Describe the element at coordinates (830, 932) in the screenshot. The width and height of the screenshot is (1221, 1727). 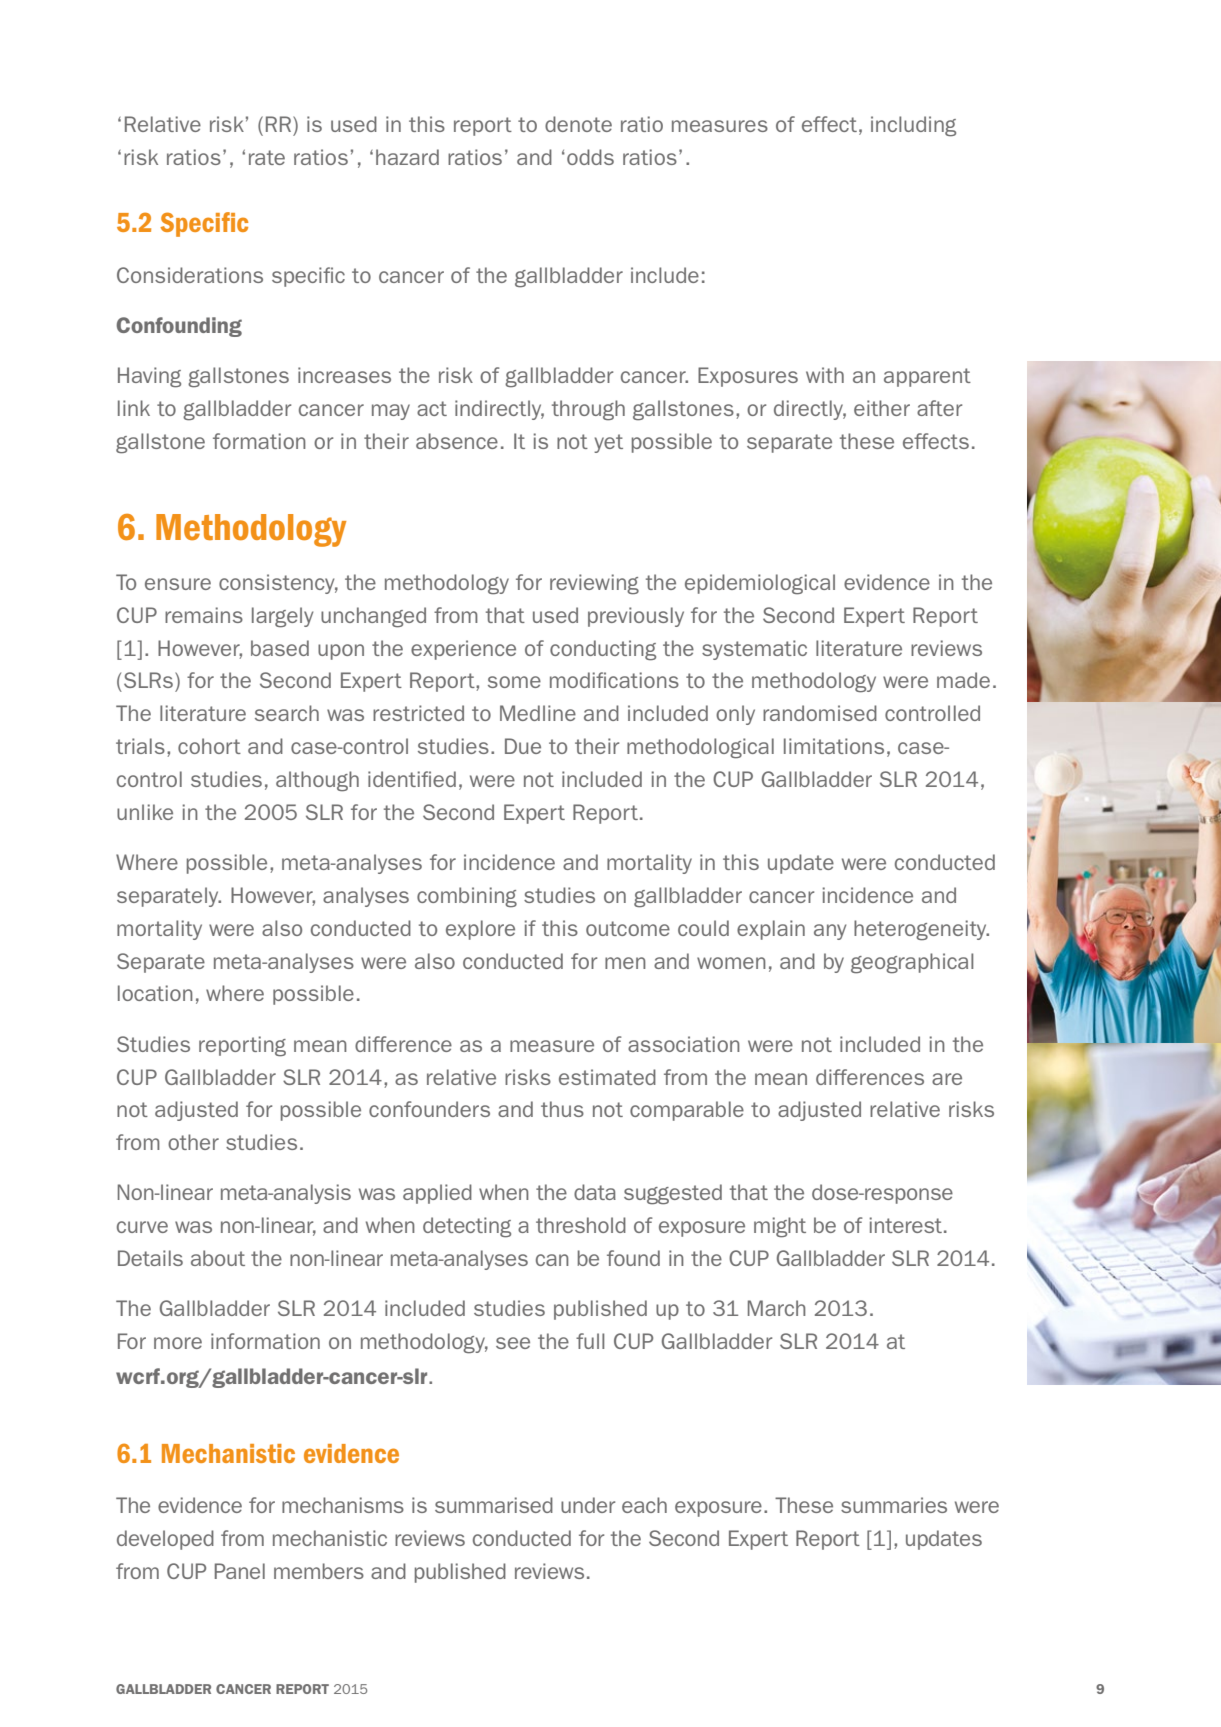
I see `any` at that location.
